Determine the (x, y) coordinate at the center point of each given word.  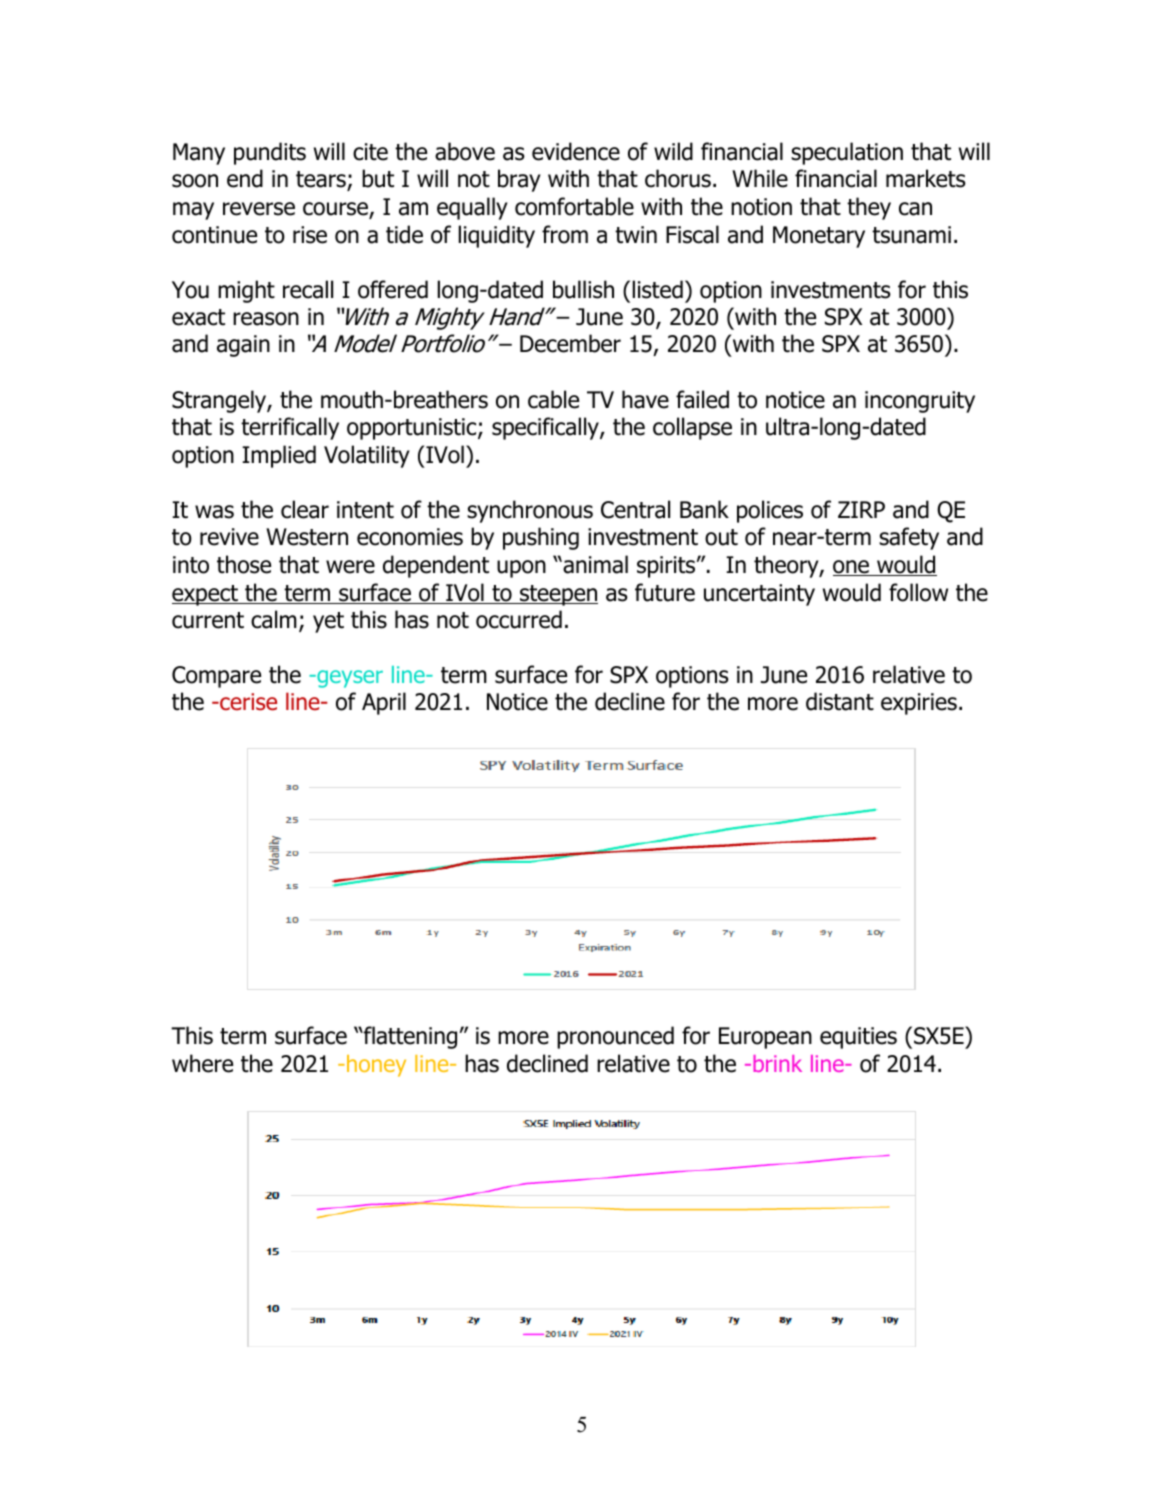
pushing (541, 538)
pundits (270, 153)
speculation (847, 153)
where (202, 1063)
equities (858, 1038)
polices (770, 511)
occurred (519, 619)
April (384, 703)
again (243, 346)
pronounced (615, 1037)
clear (305, 509)
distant (840, 701)
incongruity (920, 402)
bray (519, 180)
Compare (216, 677)
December (570, 343)
